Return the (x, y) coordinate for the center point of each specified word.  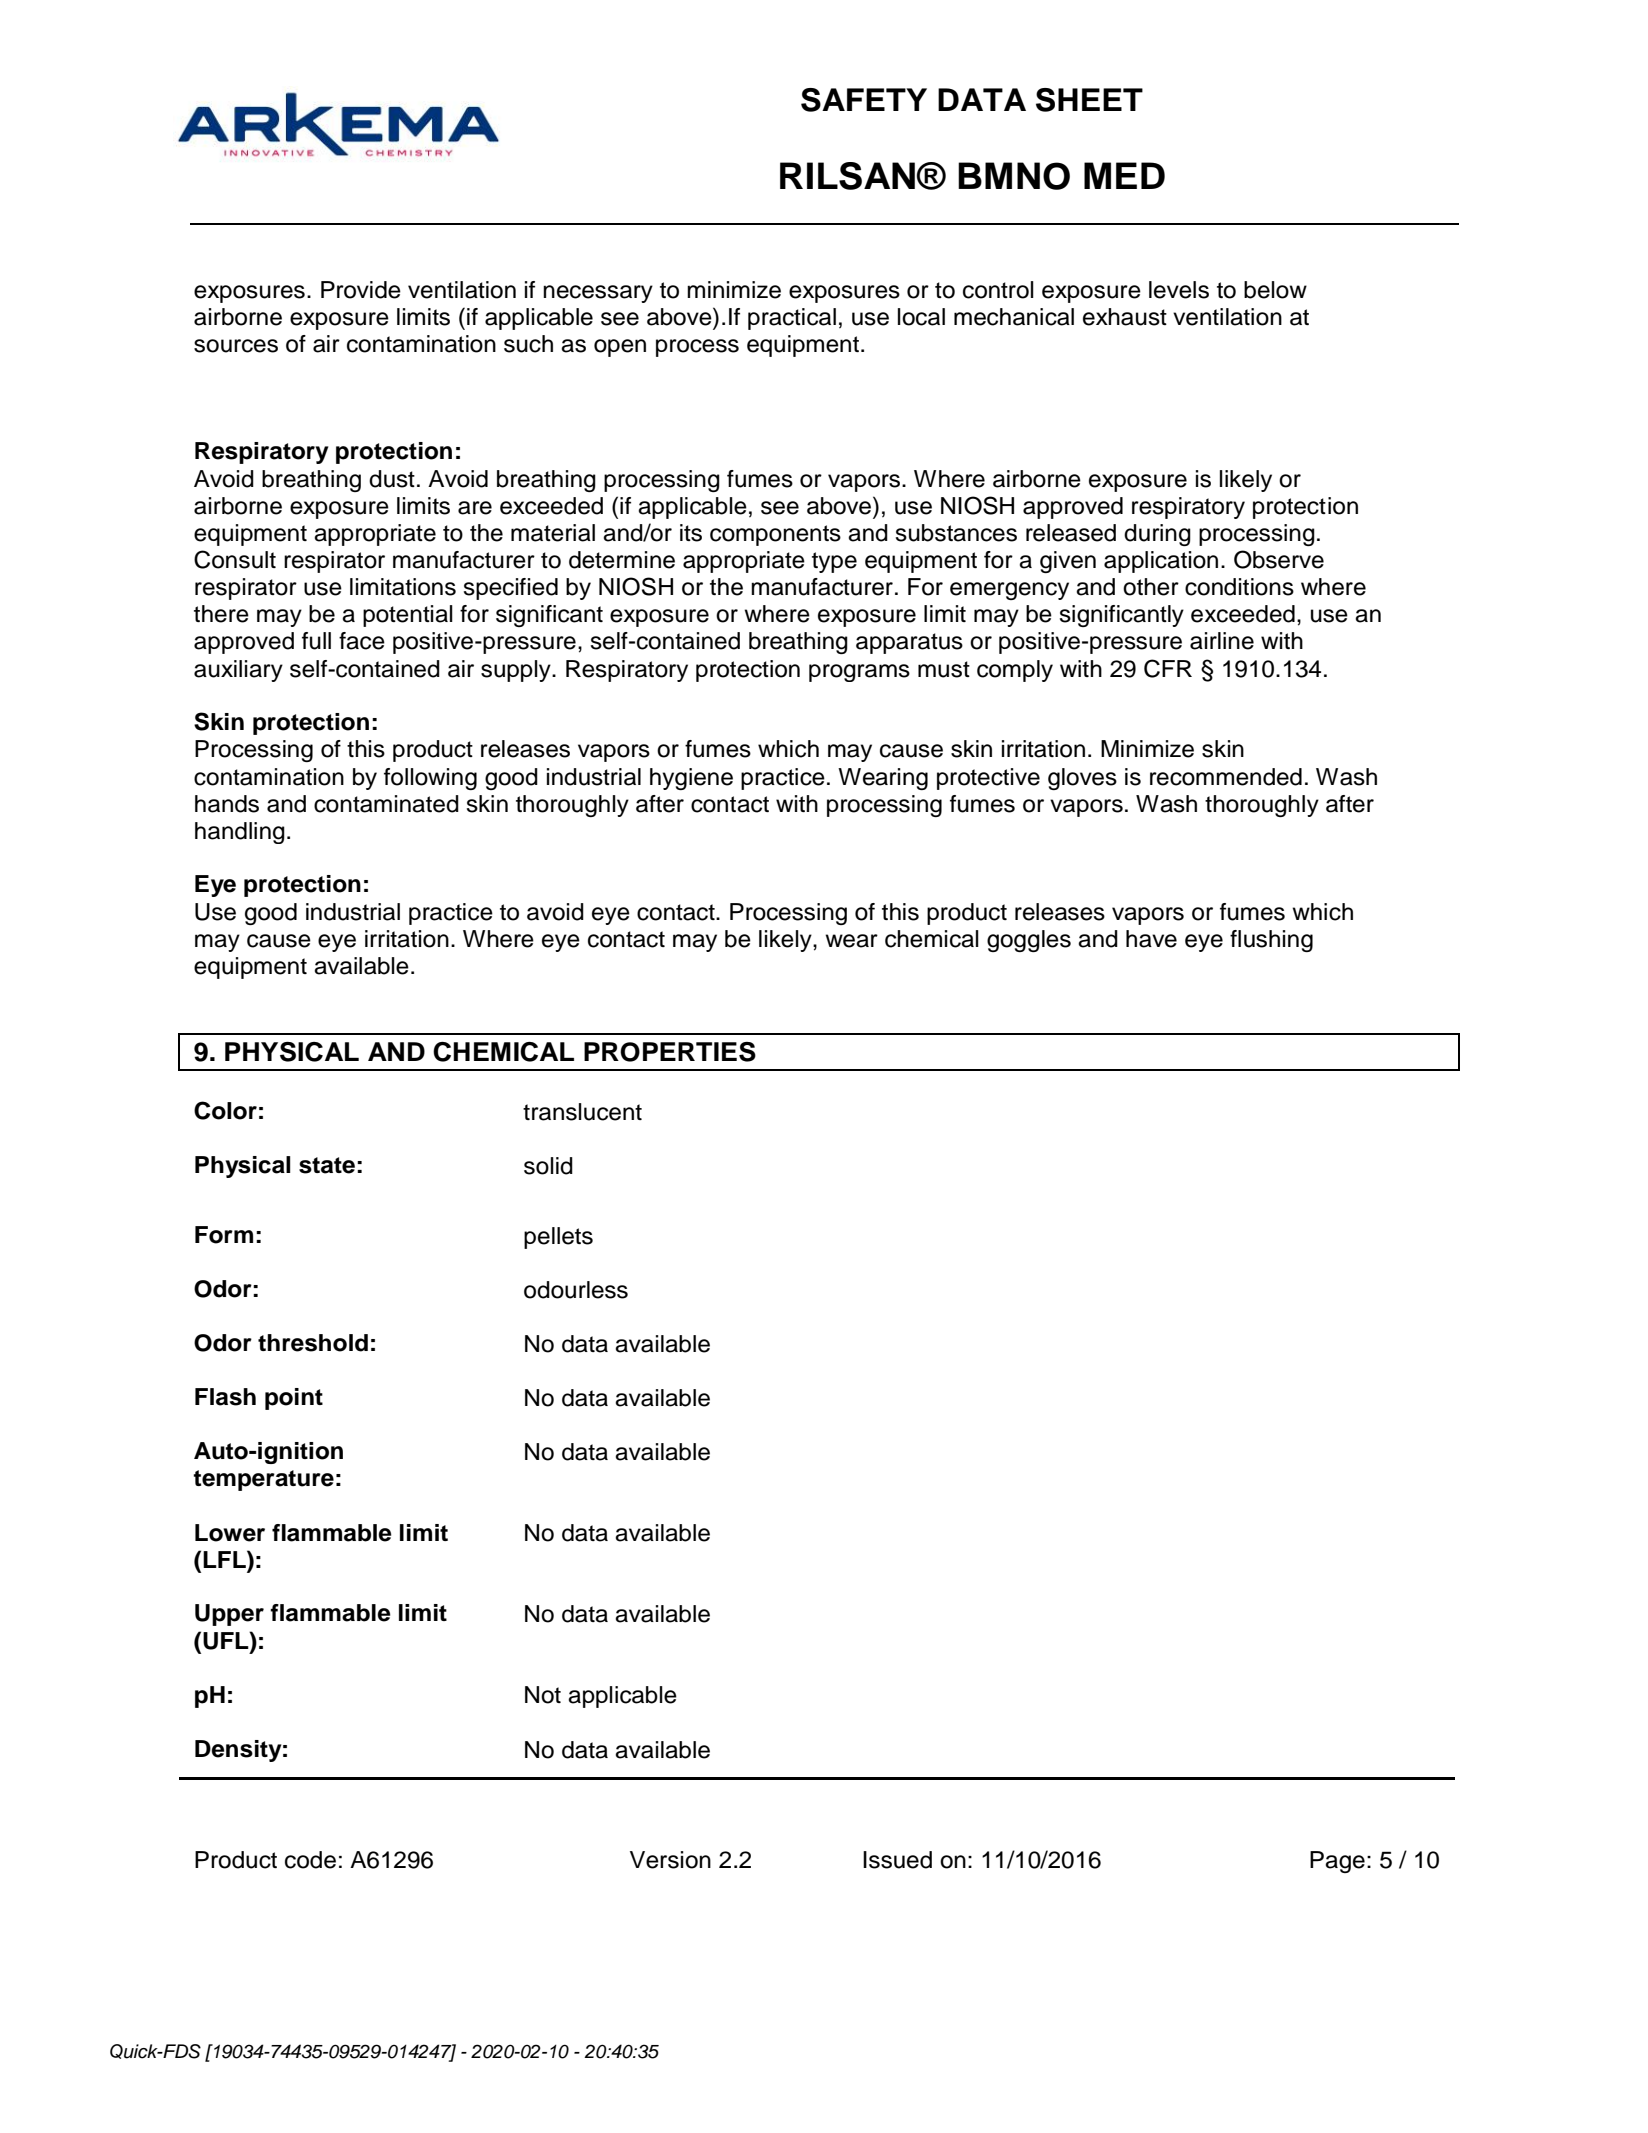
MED (1124, 175)
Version (670, 1860)
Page (1337, 1862)
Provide (361, 290)
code (310, 1860)
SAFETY (864, 100)
